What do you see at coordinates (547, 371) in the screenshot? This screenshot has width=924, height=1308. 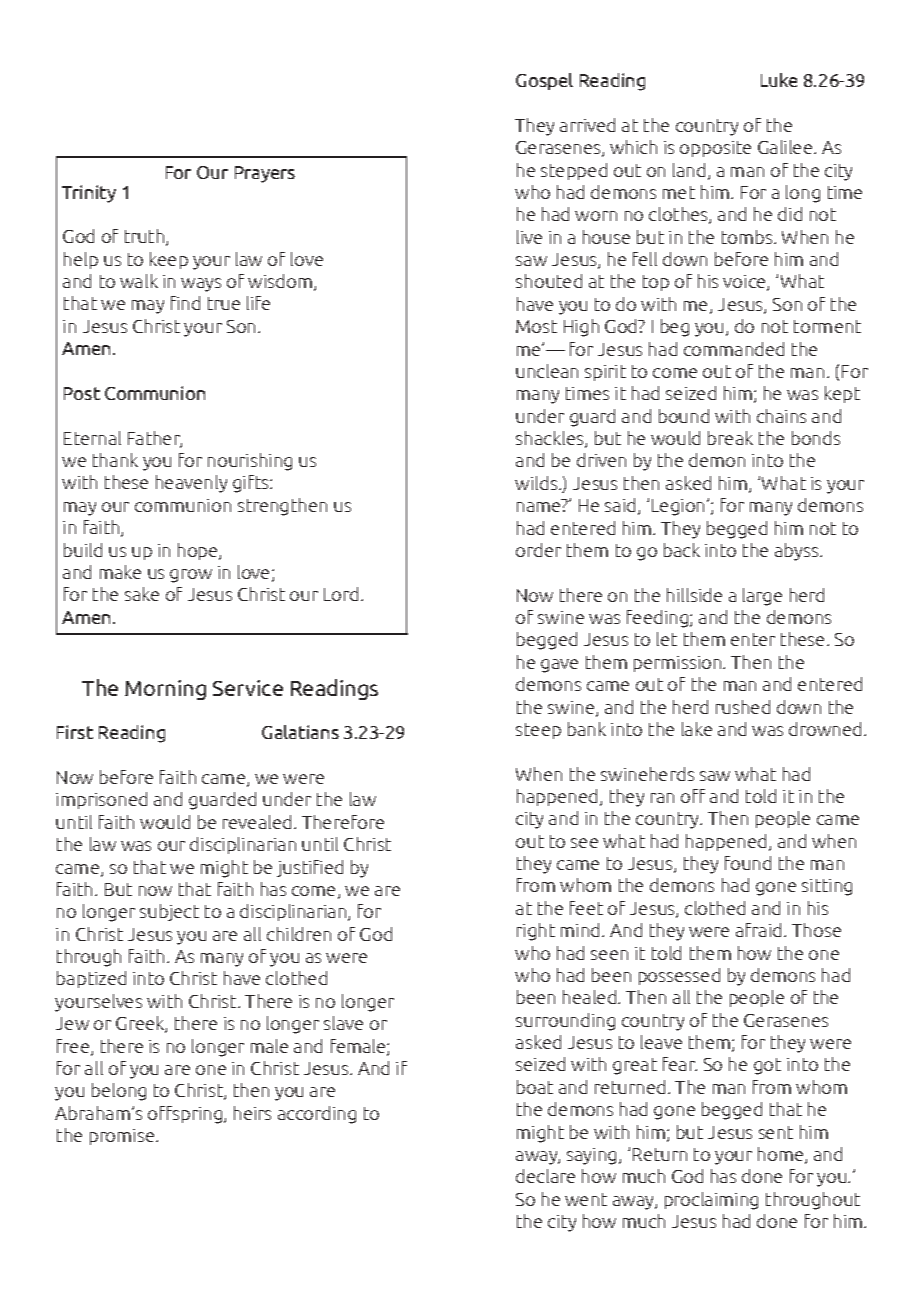 I see `unclean` at bounding box center [547, 371].
